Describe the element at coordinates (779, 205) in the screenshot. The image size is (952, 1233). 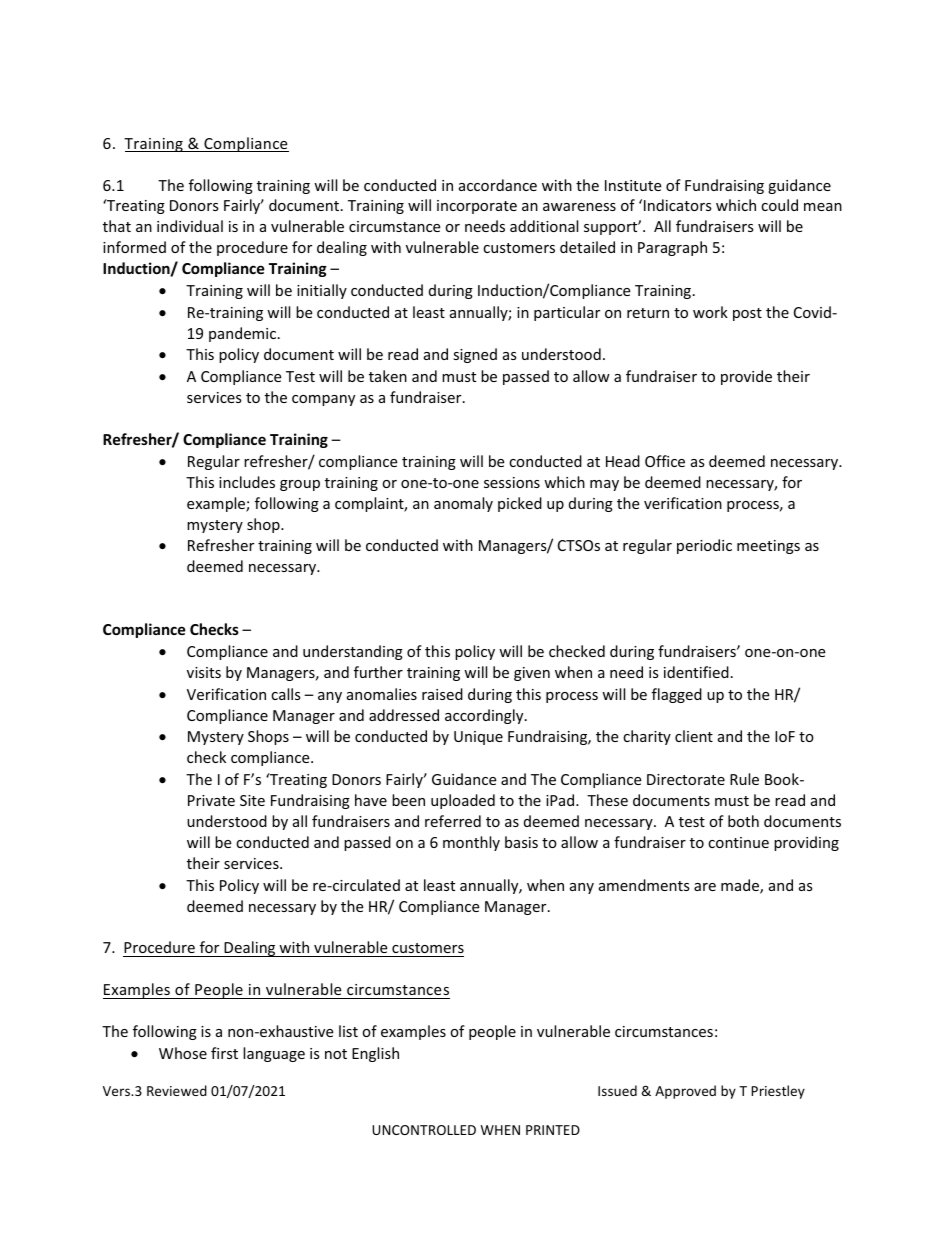
I see `could` at that location.
